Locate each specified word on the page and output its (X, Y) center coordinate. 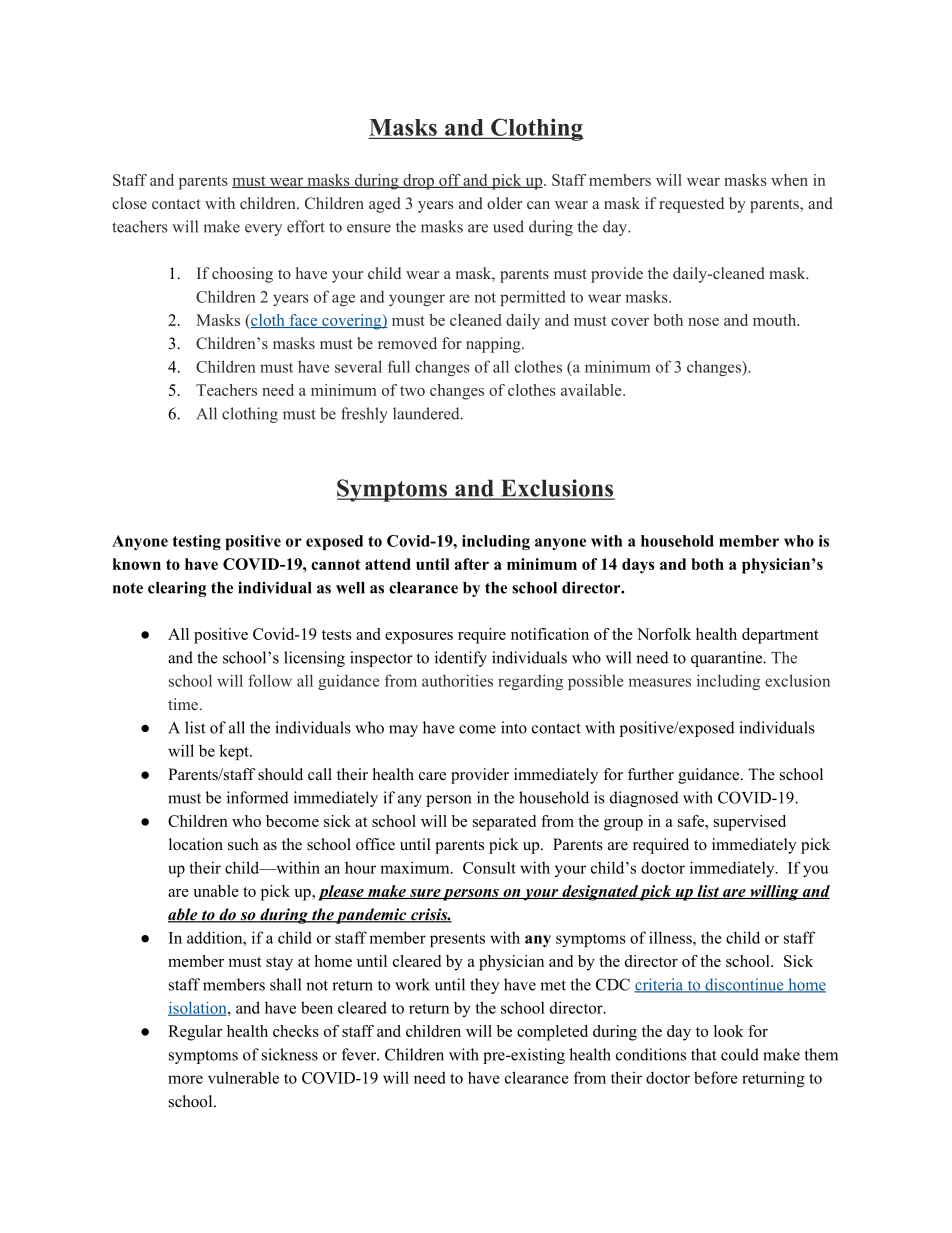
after (472, 564)
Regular (195, 1033)
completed (552, 1033)
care (432, 776)
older (504, 203)
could (740, 1054)
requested (691, 205)
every (263, 230)
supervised (750, 823)
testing (196, 542)
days (638, 566)
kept (235, 752)
